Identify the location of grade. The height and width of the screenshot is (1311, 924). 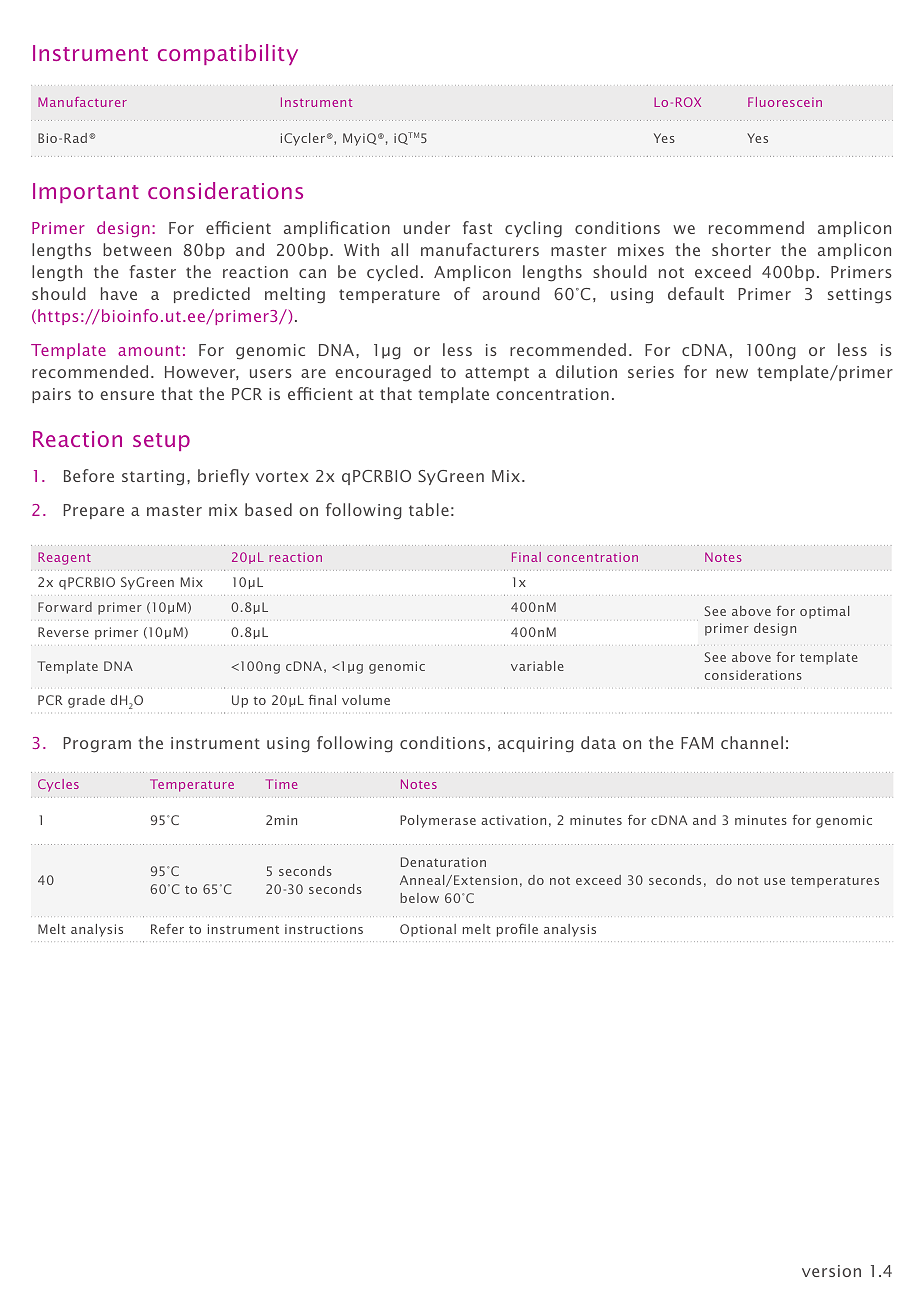
(86, 701).
